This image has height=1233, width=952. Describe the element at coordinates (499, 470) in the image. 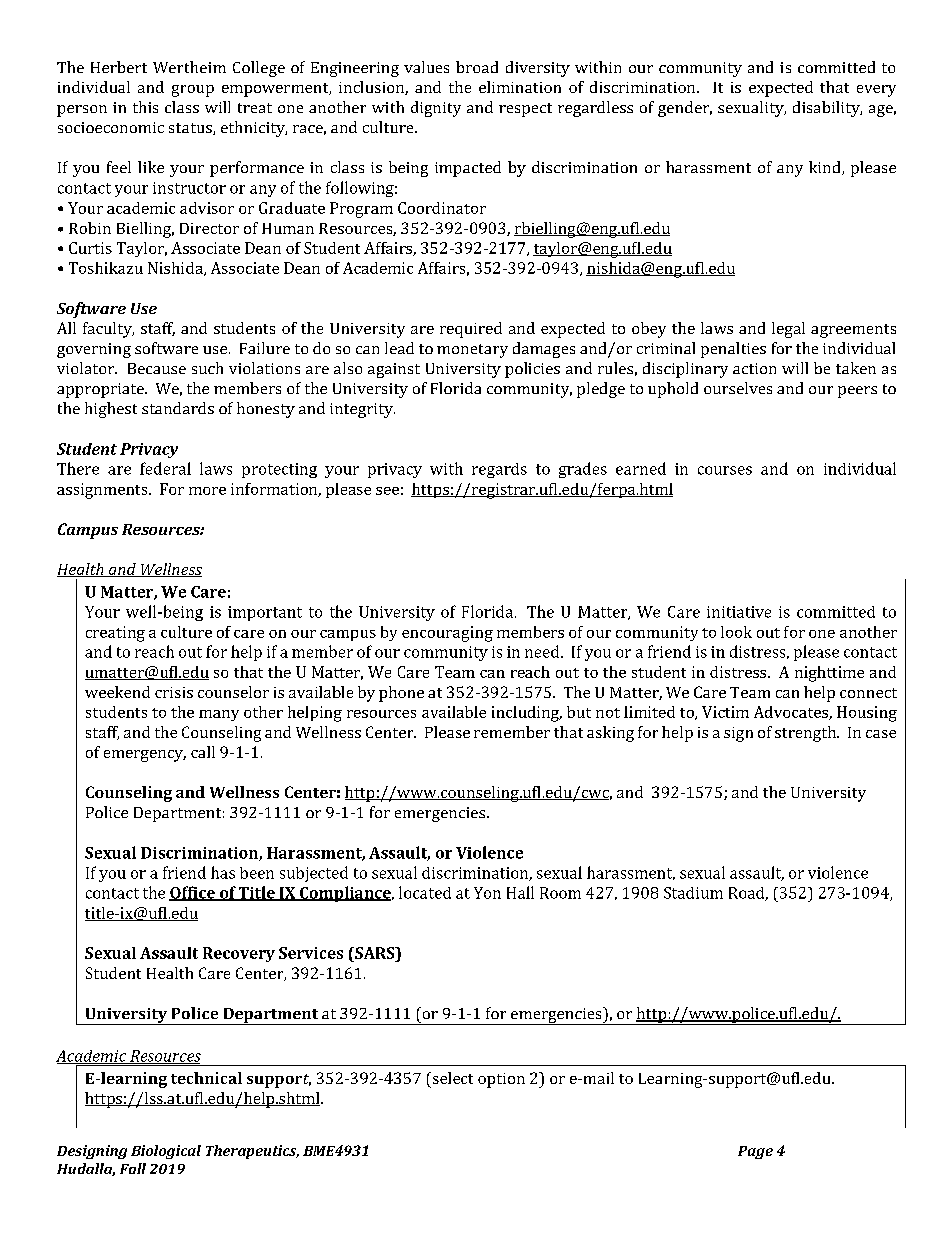

I see `regards` at that location.
